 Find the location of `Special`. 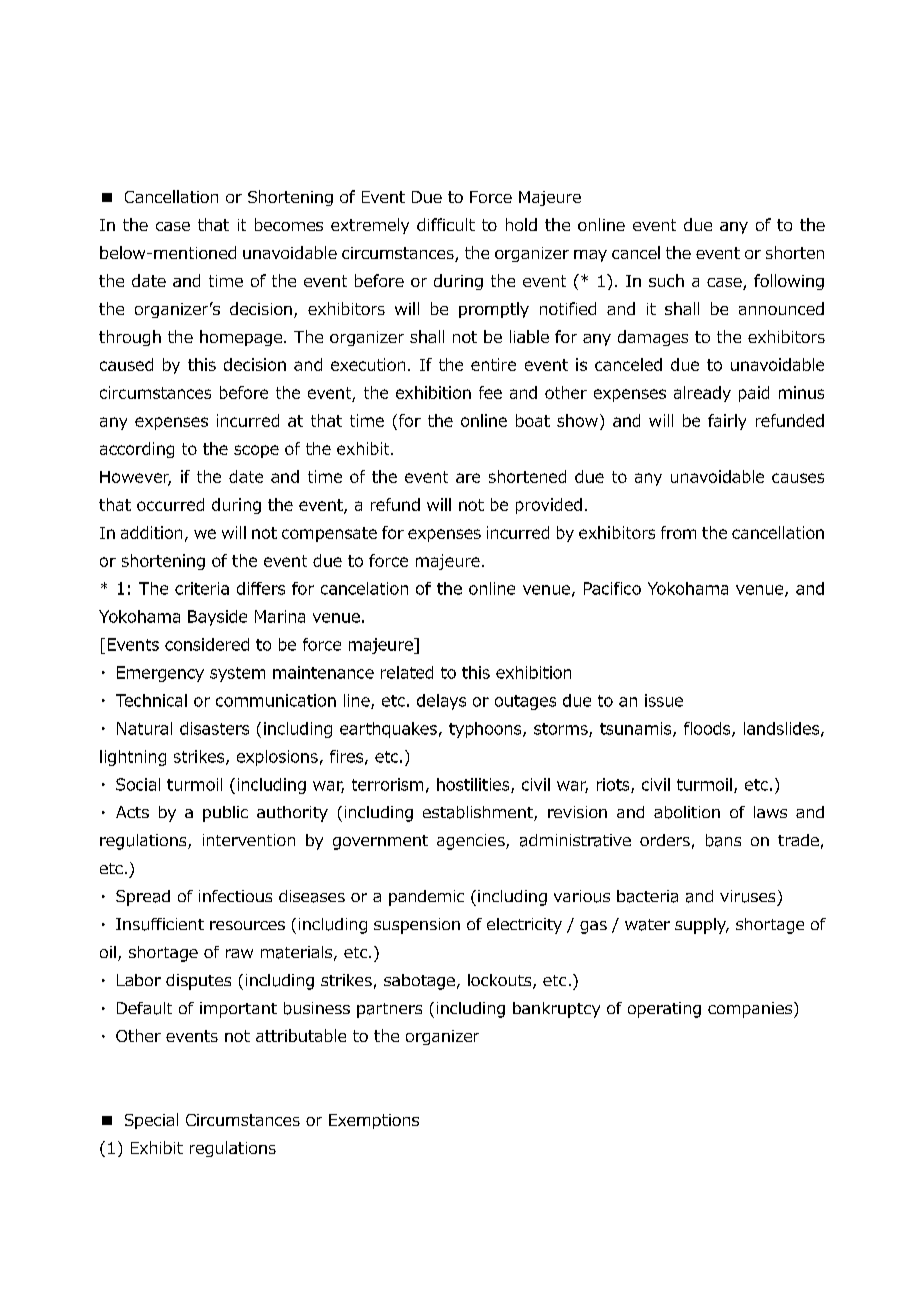

Special is located at coordinates (151, 1121).
